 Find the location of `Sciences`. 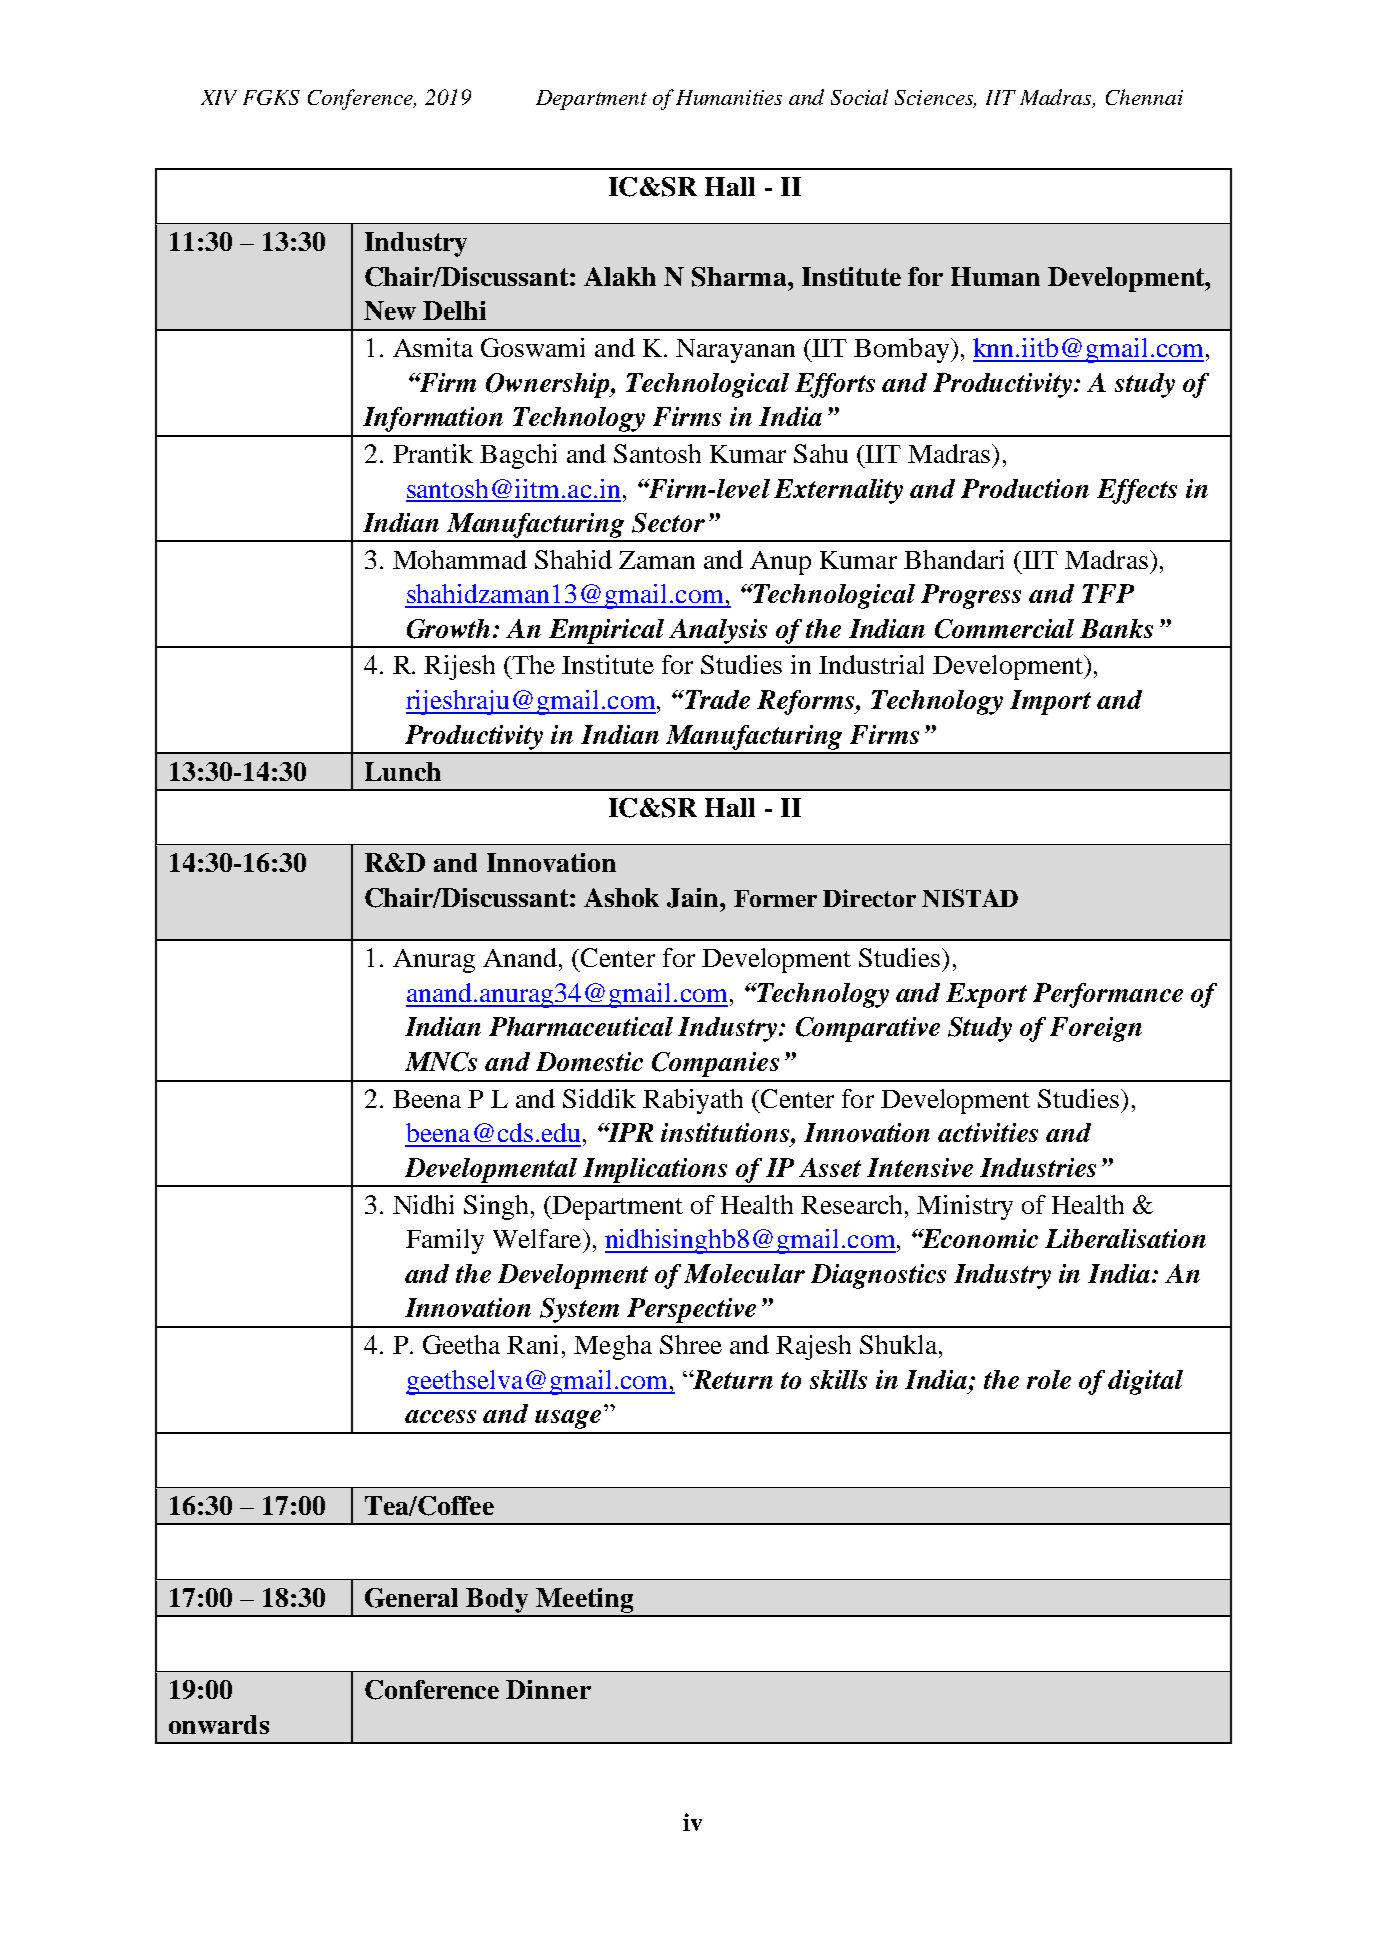

Sciences is located at coordinates (935, 99).
